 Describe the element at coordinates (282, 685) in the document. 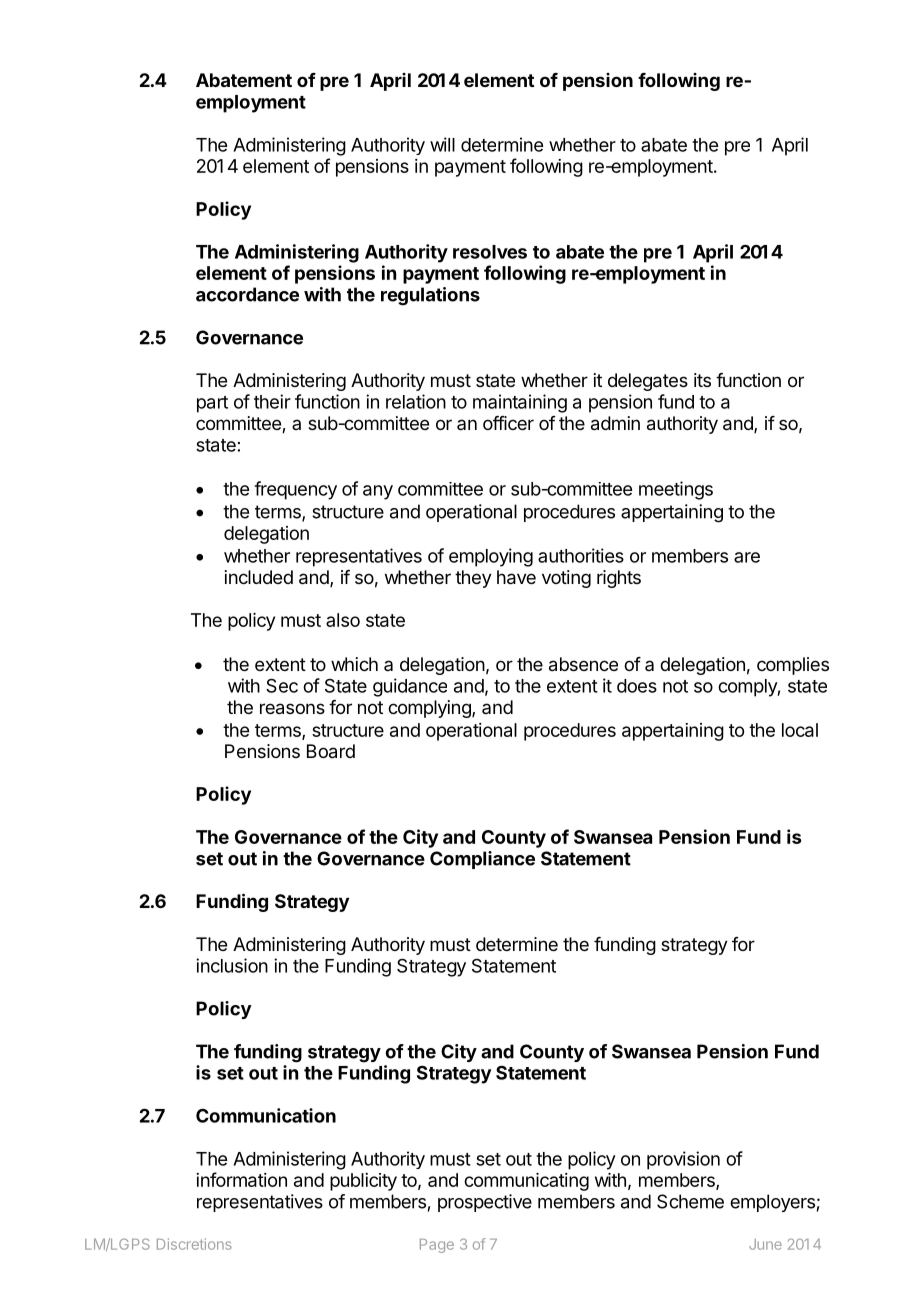

I see `Sec` at that location.
